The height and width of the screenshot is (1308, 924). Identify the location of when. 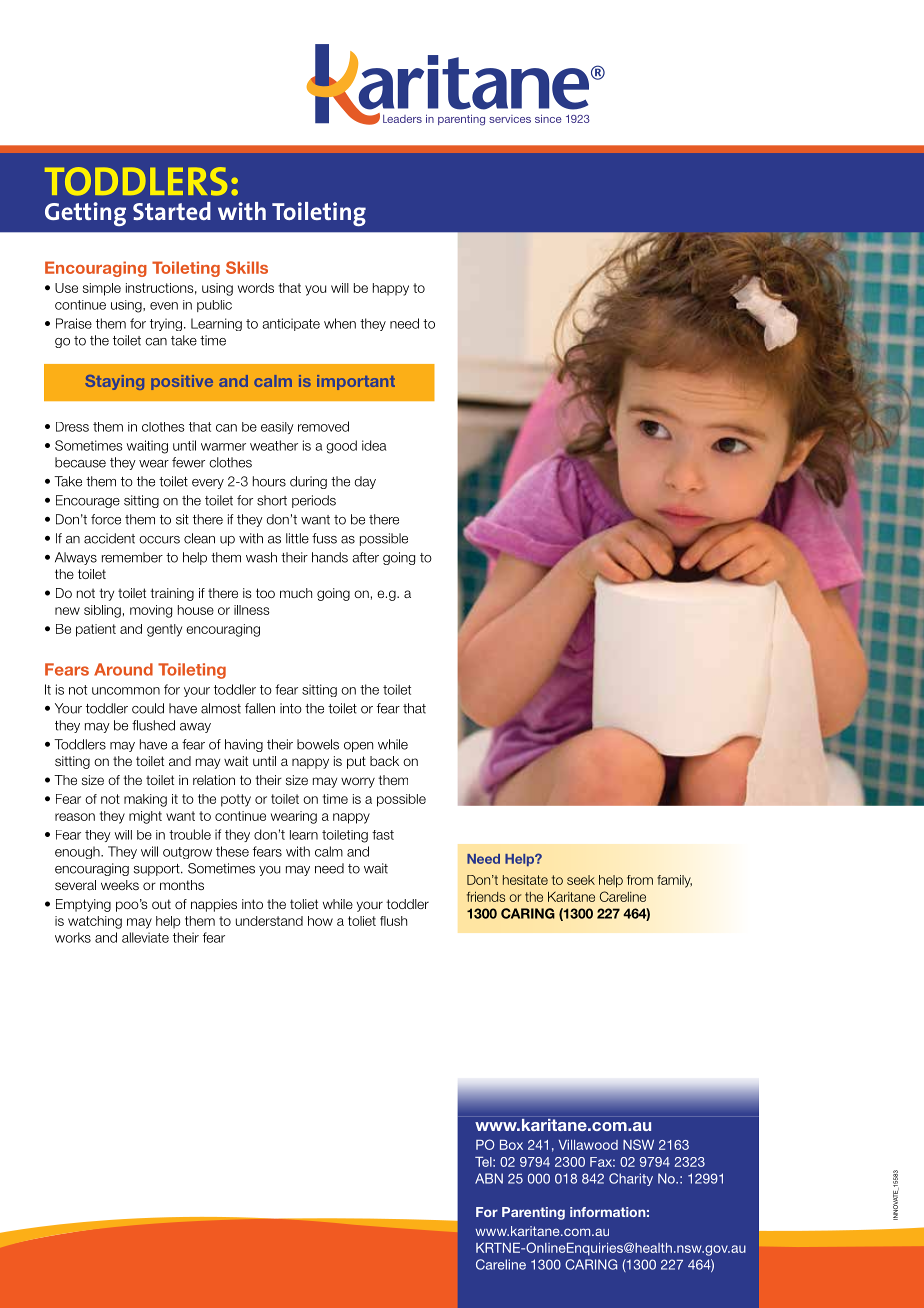
(340, 323).
